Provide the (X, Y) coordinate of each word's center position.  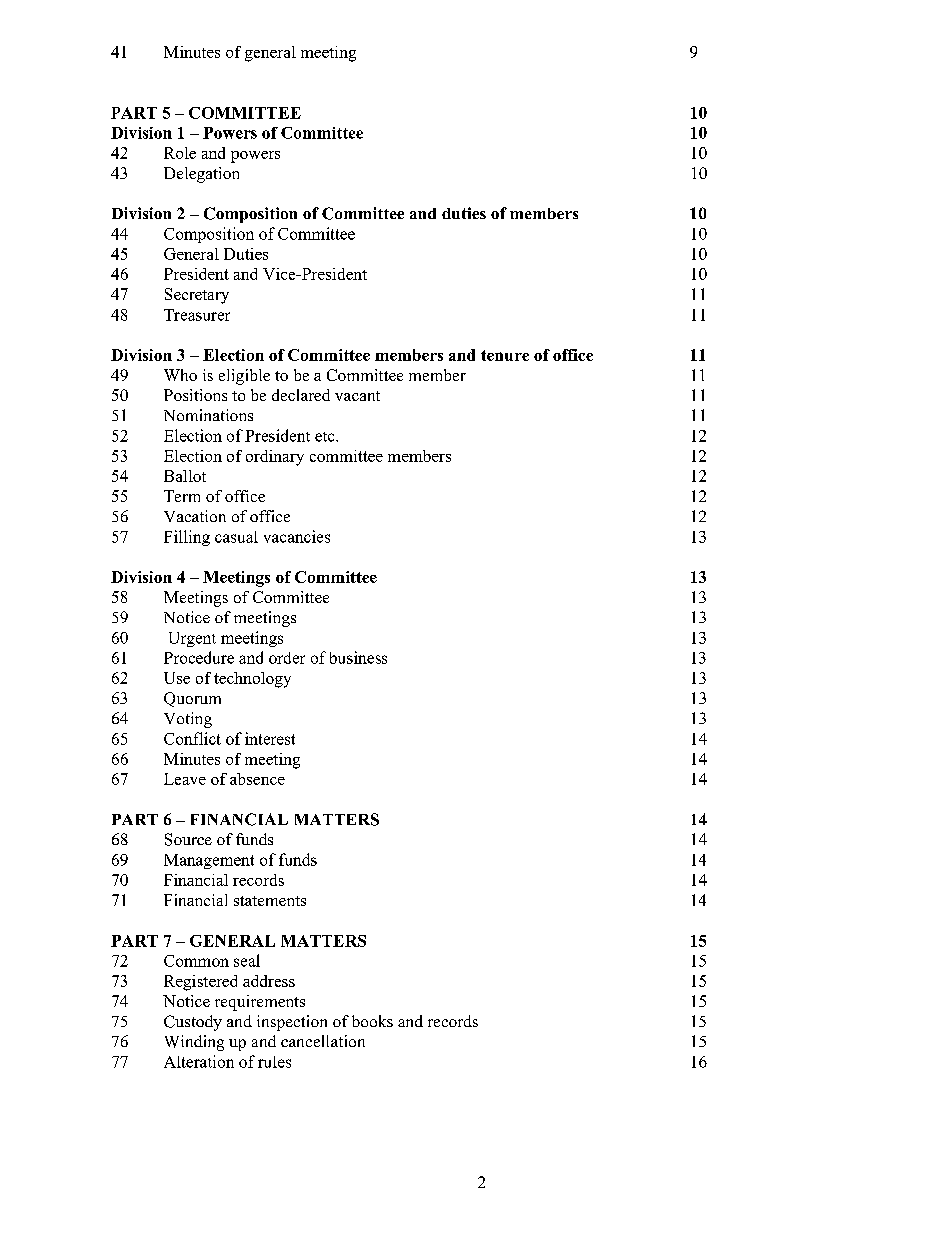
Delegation (201, 175)
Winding (194, 1043)
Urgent (192, 639)
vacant (357, 396)
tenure (505, 355)
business (358, 657)
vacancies (297, 536)
